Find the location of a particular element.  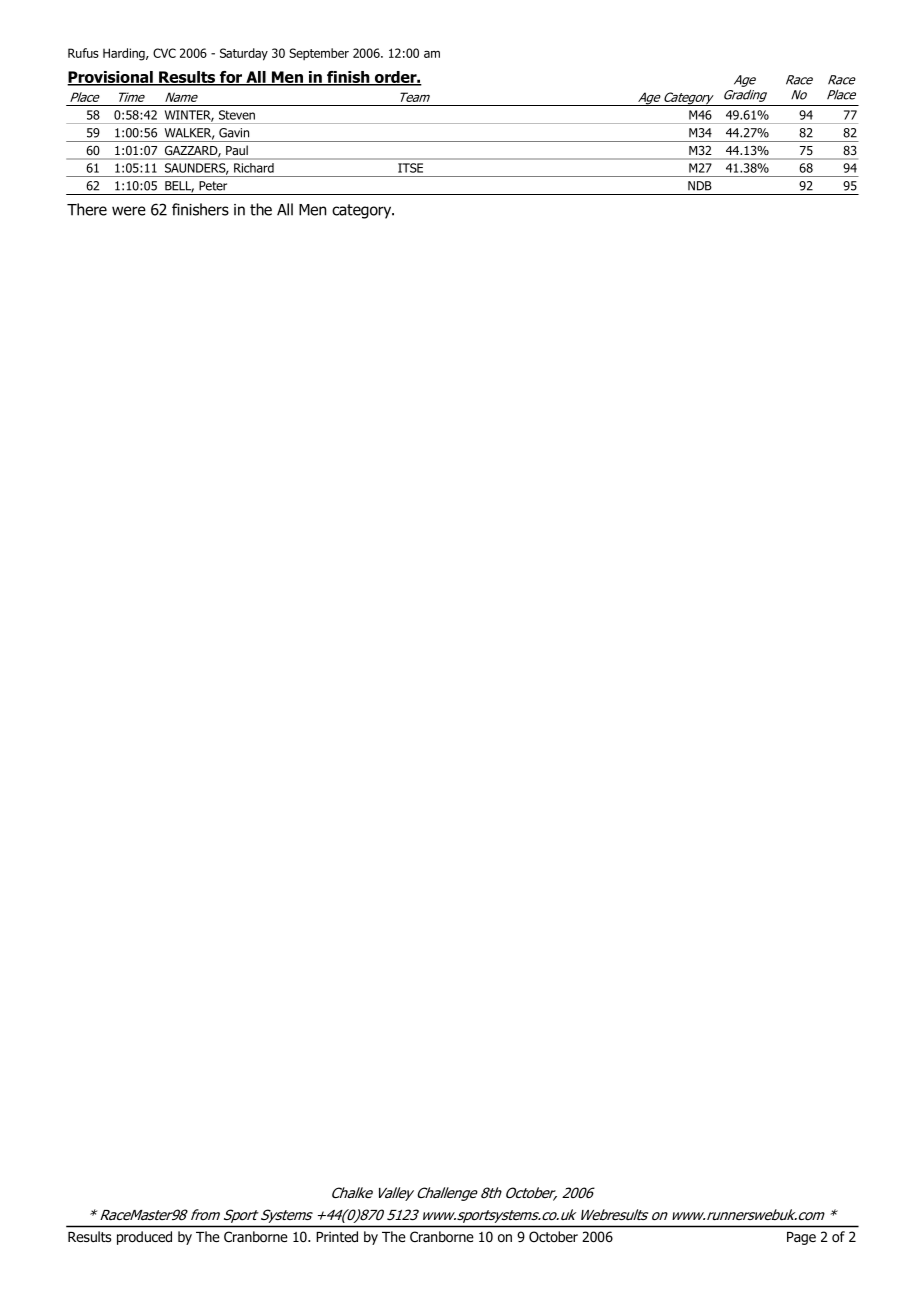

CVC is located at coordinates (164, 53).
